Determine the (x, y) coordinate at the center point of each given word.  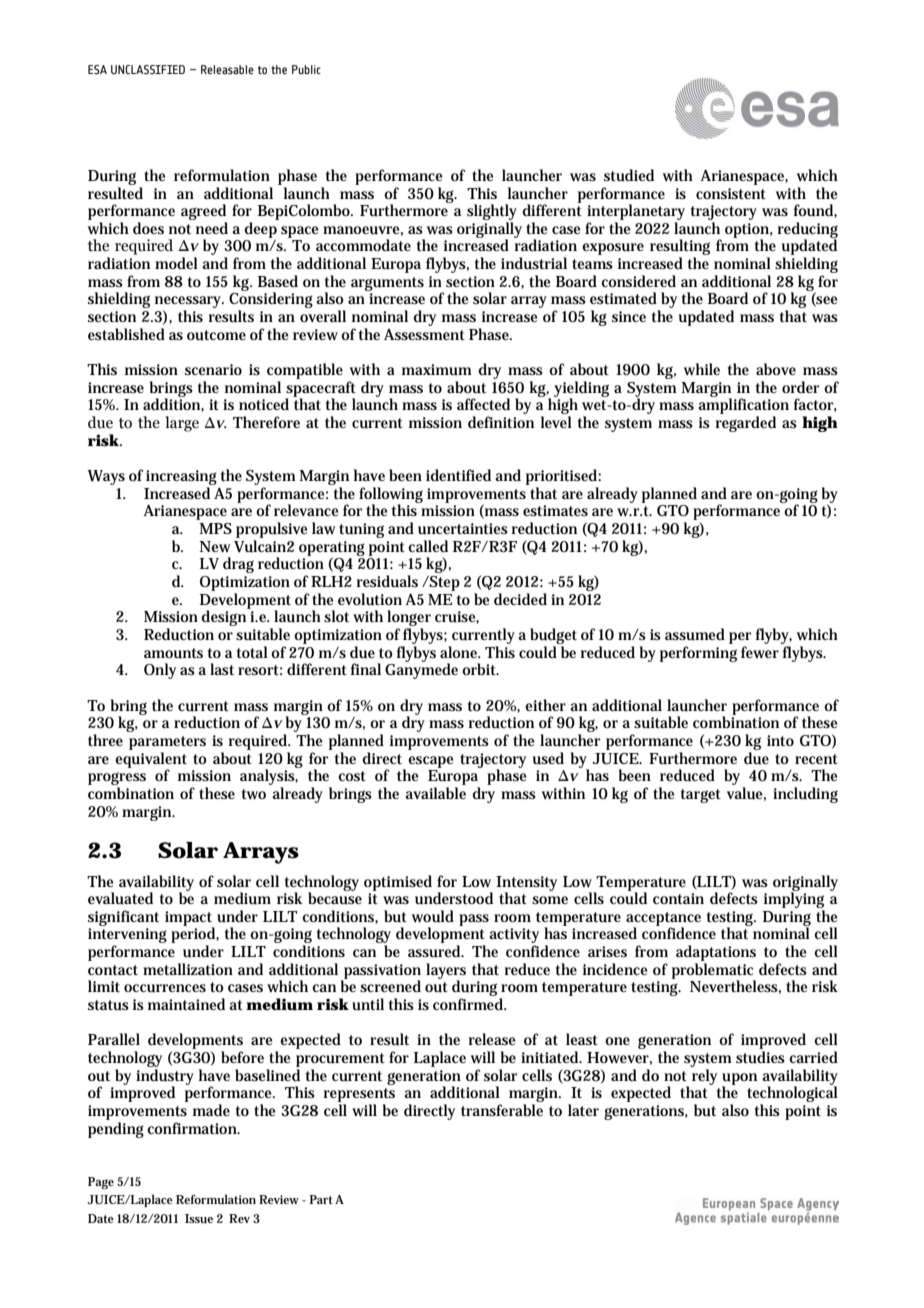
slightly (492, 212)
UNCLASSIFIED (148, 69)
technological (792, 1094)
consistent (731, 193)
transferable (502, 1110)
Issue (199, 1218)
